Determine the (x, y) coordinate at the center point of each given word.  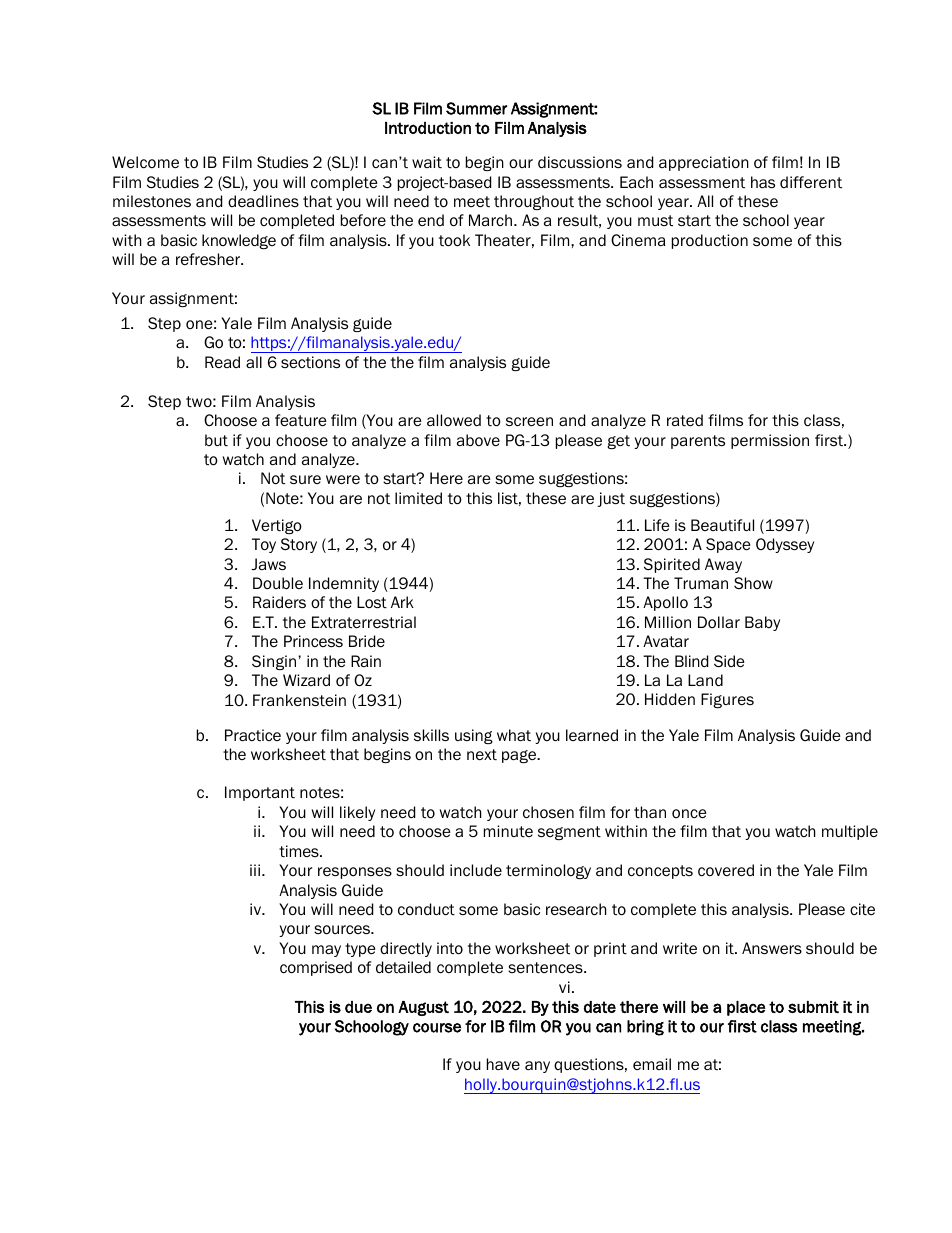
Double (278, 583)
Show (753, 583)
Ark (402, 602)
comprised (316, 968)
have (503, 1064)
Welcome (145, 162)
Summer (476, 108)
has (763, 182)
